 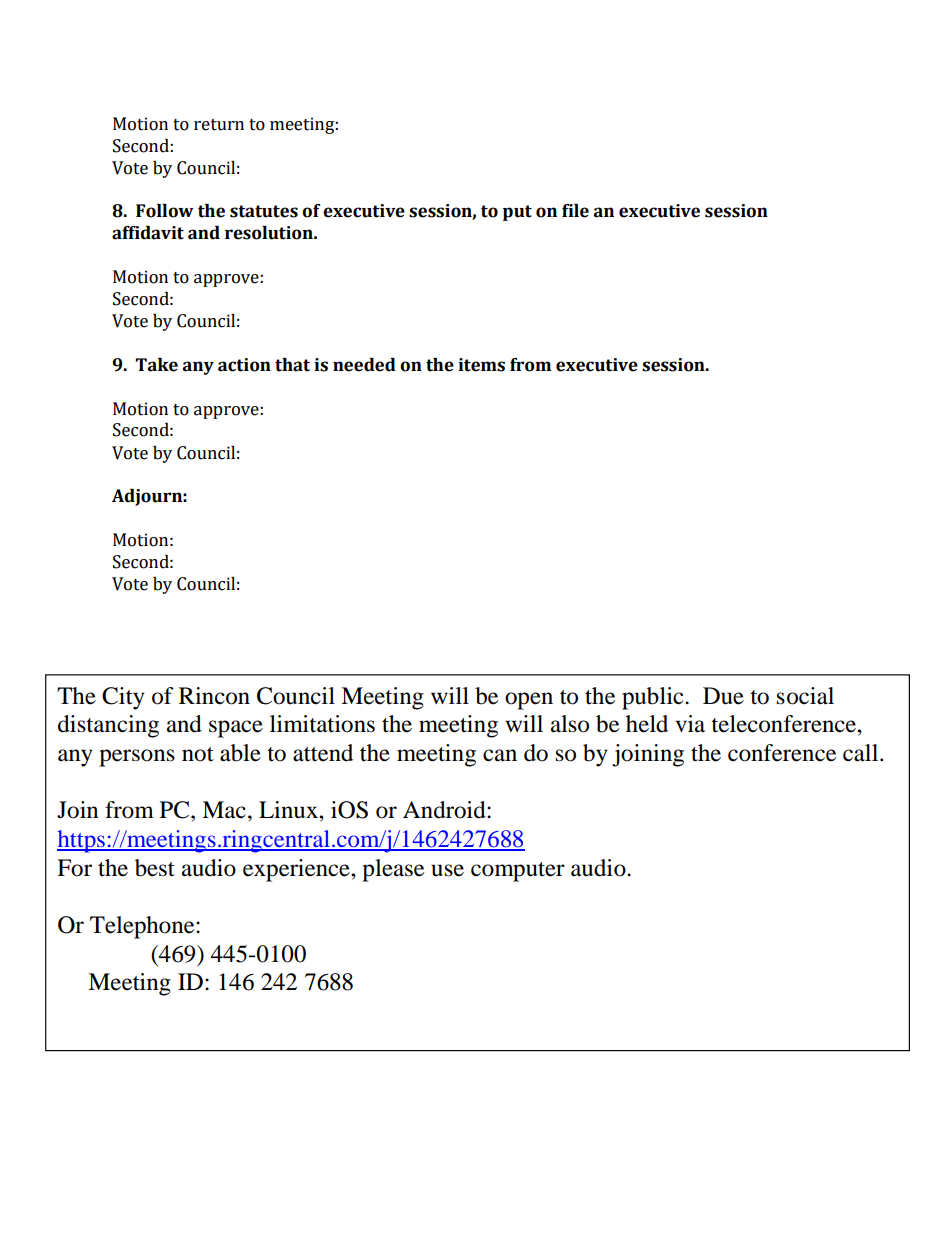 I want to click on Take, so click(x=157, y=365).
